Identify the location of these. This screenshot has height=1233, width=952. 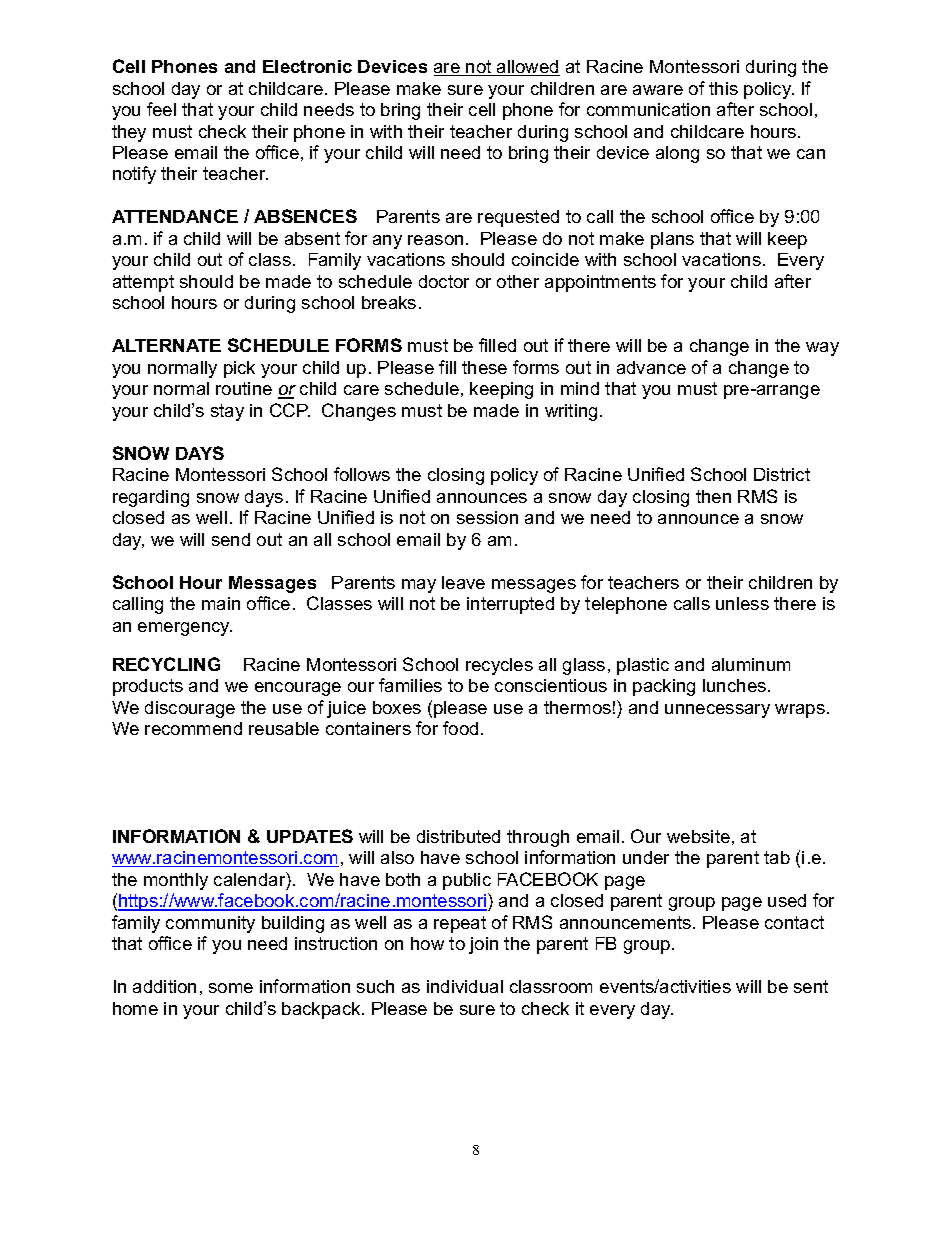
(484, 367).
